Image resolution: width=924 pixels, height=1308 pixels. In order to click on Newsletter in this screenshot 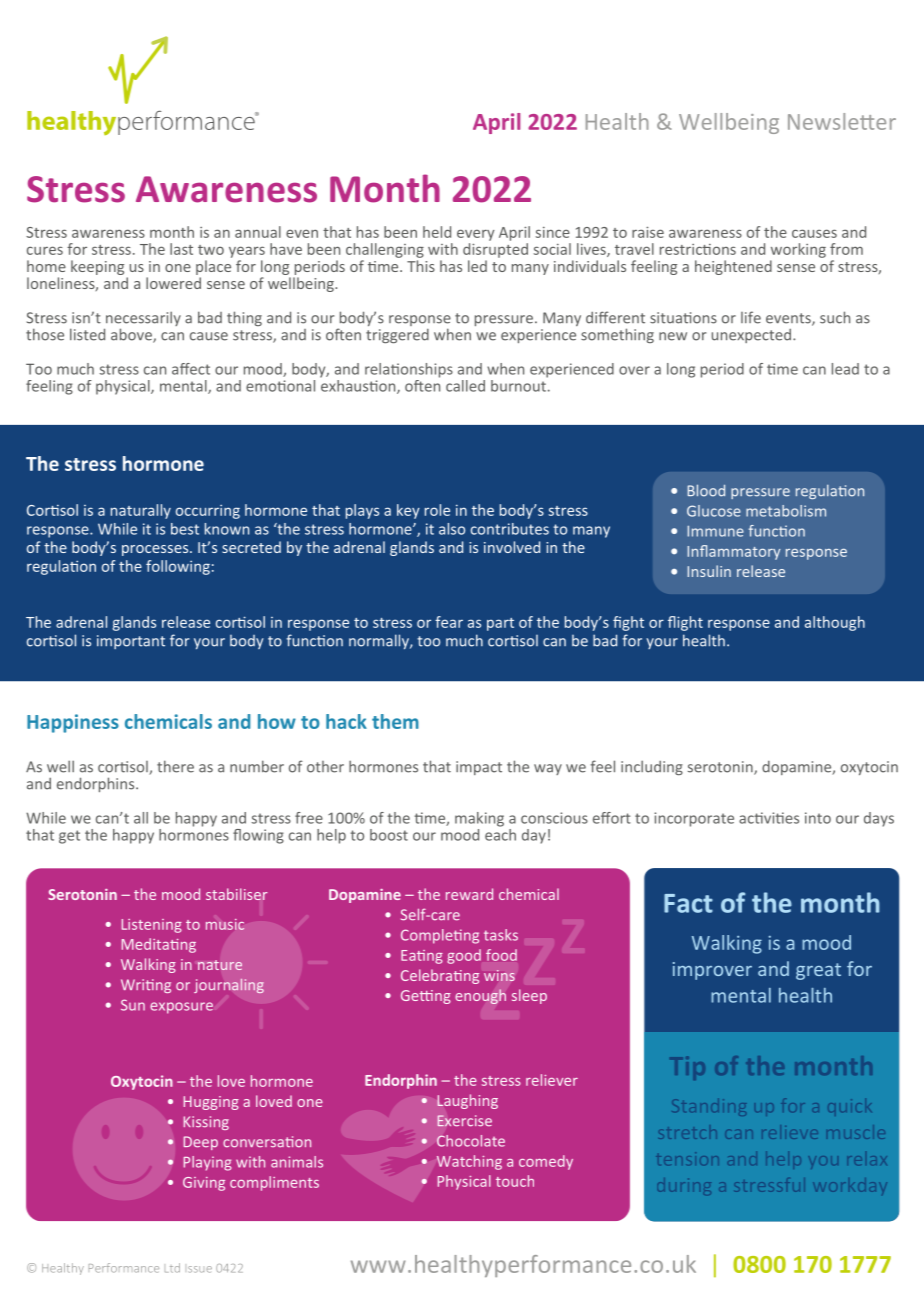, I will do `click(842, 121)`.
